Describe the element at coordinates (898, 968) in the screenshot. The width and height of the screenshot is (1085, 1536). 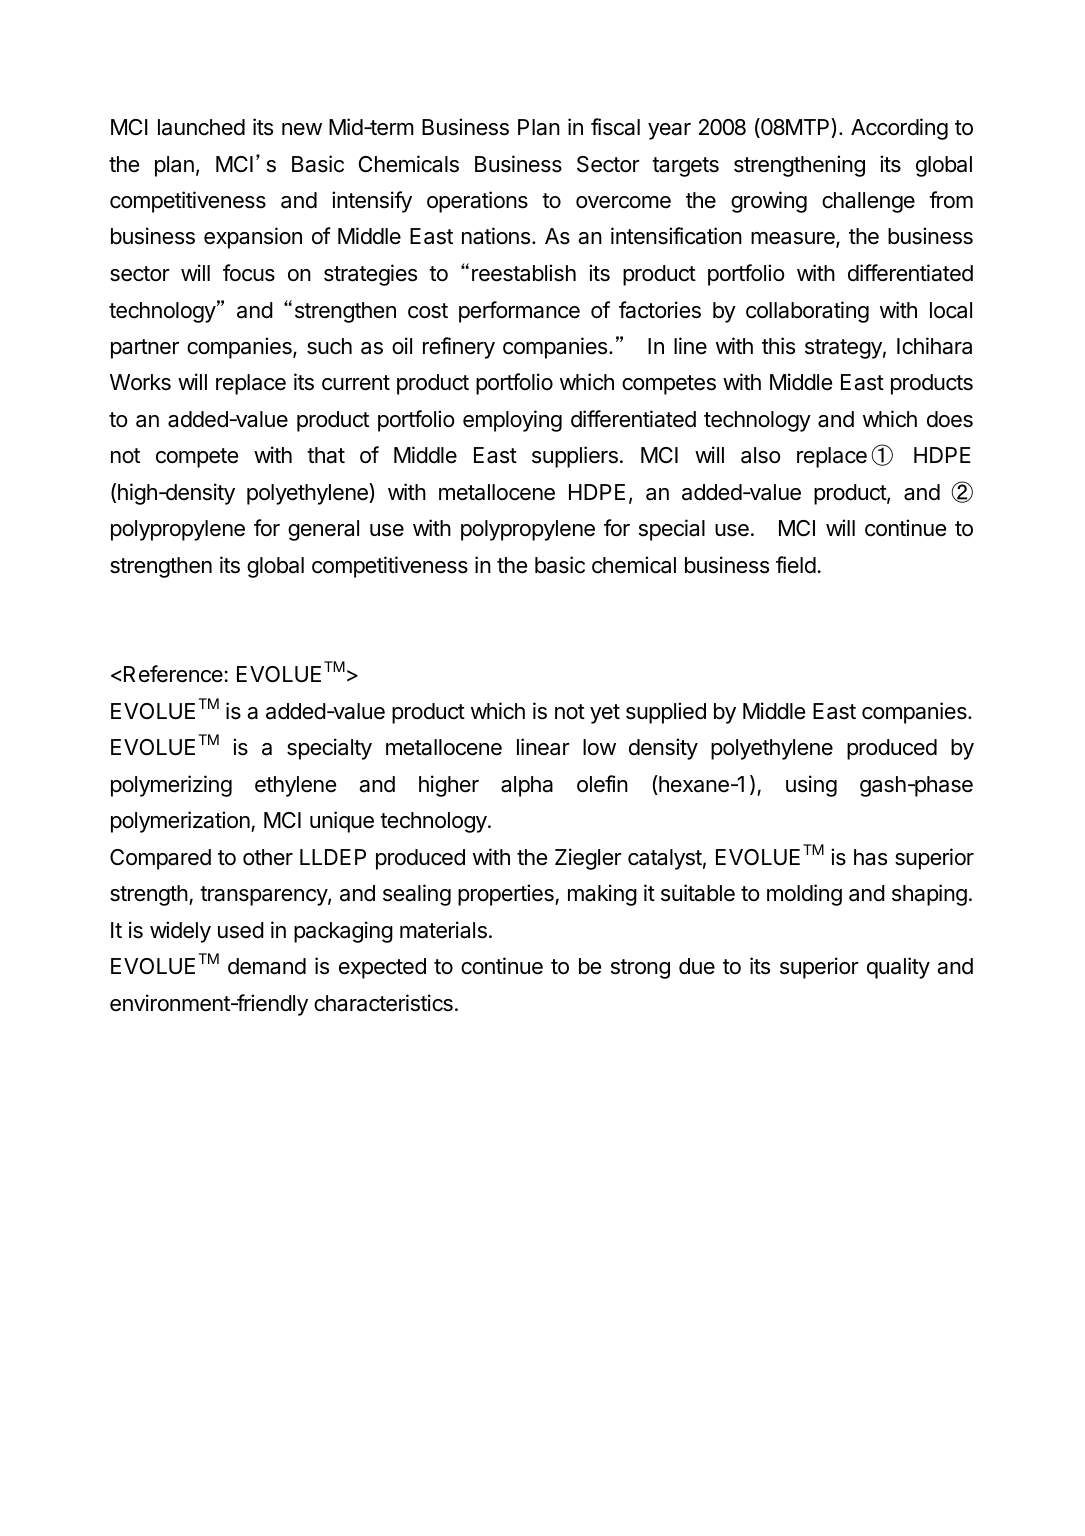
I see `quality` at that location.
